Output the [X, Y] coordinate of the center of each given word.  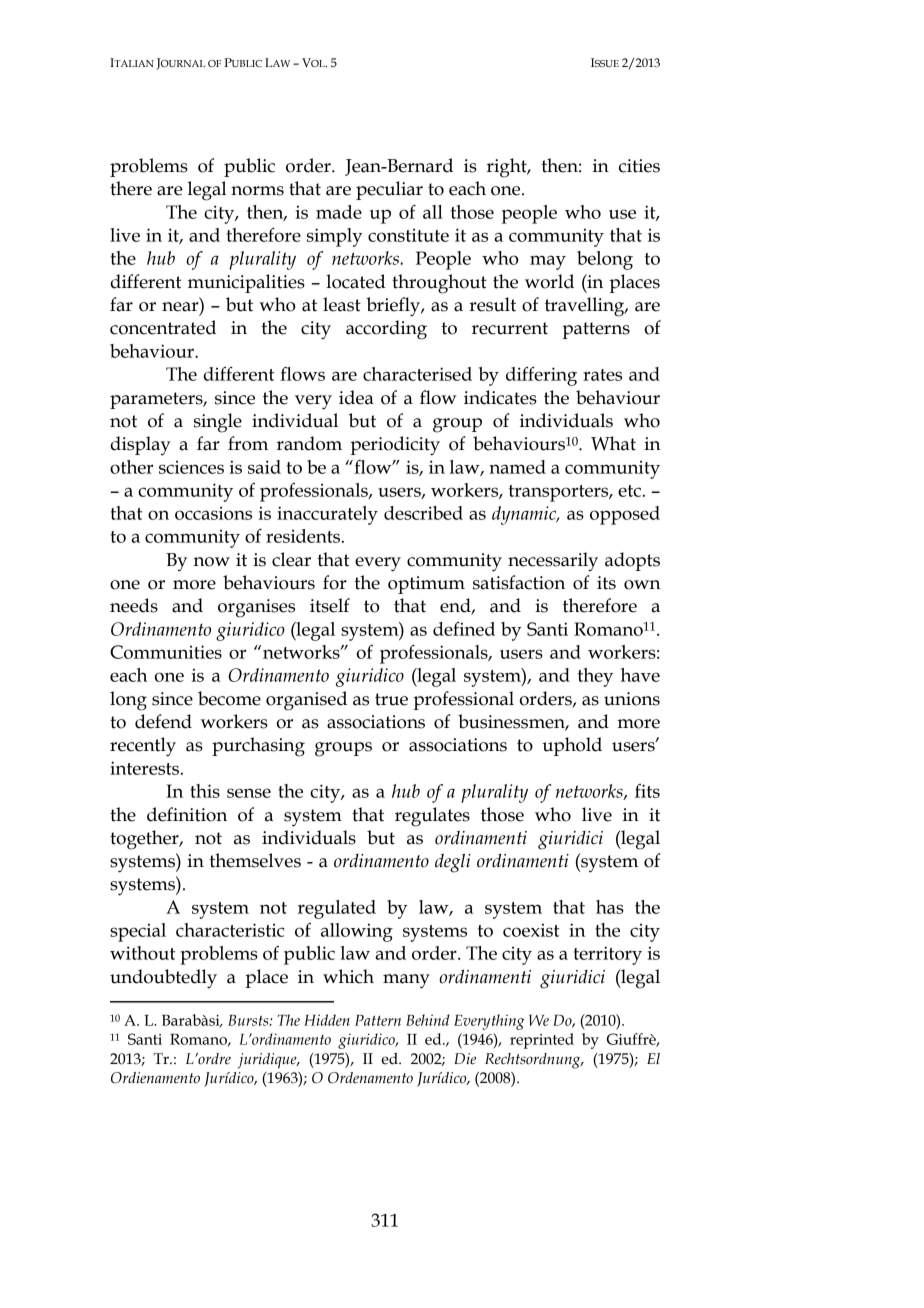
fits [647, 791]
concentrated [163, 327]
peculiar [389, 190]
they [595, 677]
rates [602, 375]
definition [187, 814]
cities [639, 166]
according [386, 330]
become [229, 698]
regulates [432, 817]
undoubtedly [163, 979]
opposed [625, 515]
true [391, 699]
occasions [213, 513]
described [423, 513]
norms [257, 191]
